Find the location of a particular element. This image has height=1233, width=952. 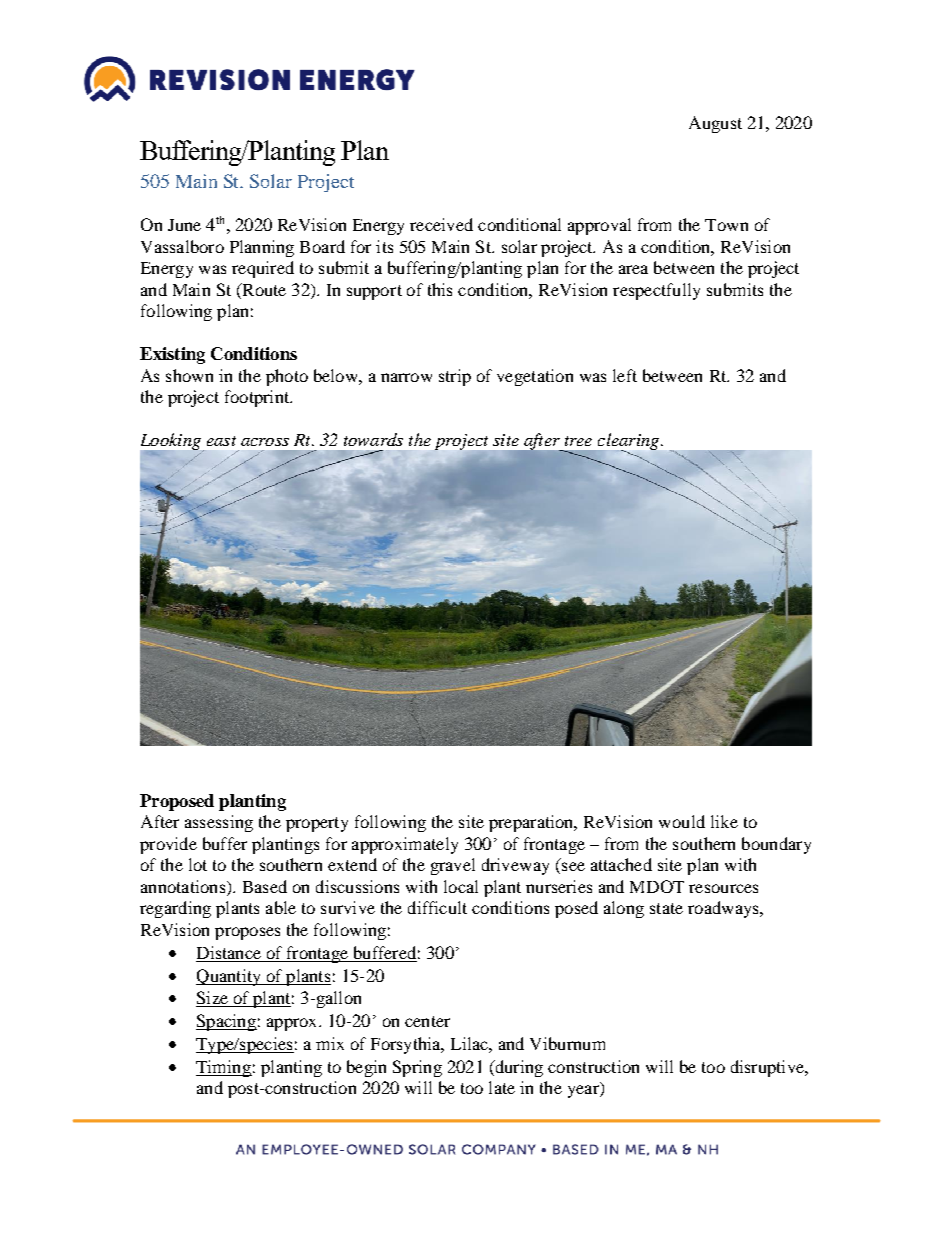

June is located at coordinates (184, 225).
